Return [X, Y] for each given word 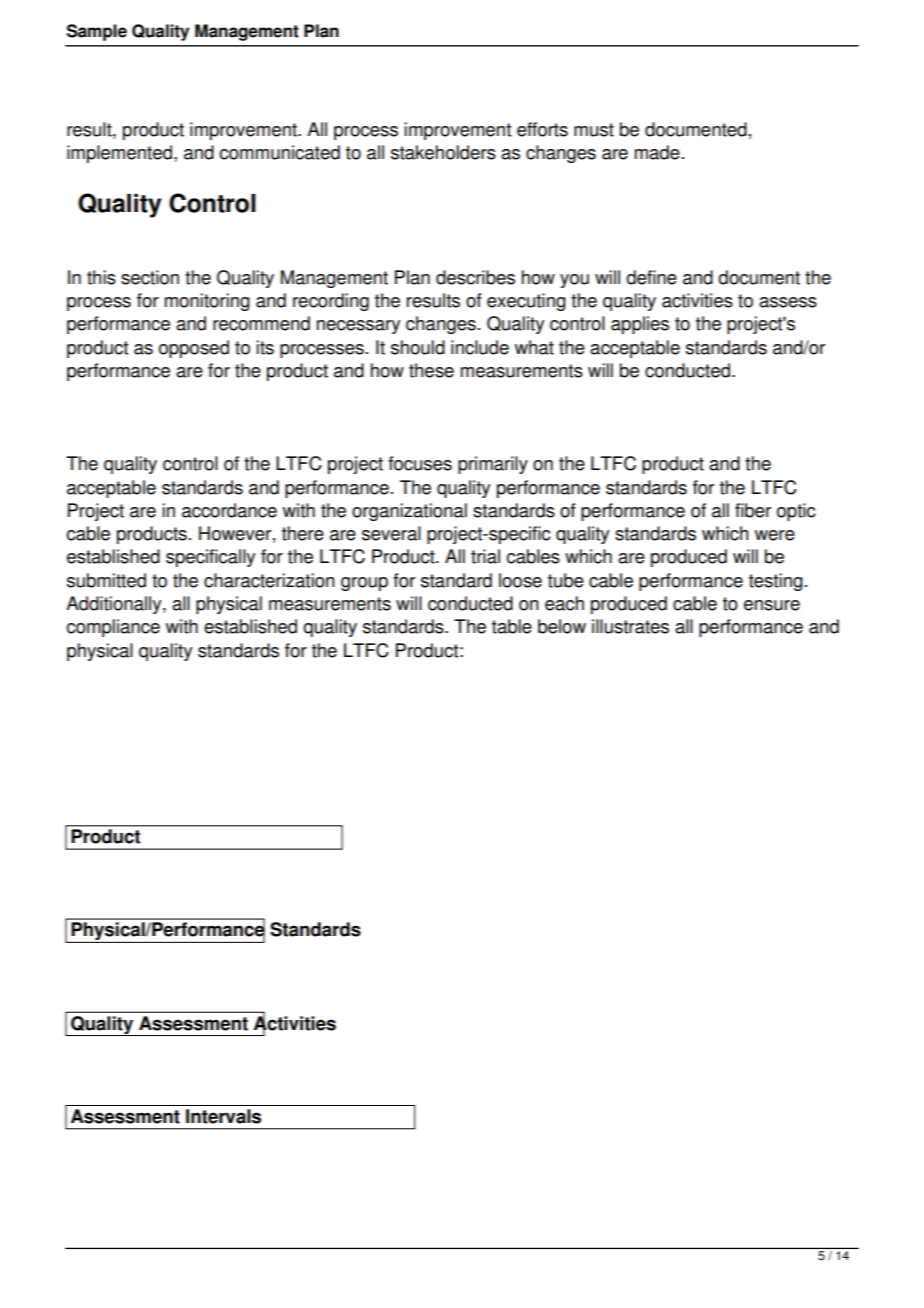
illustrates [630, 626]
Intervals [223, 1116]
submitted [106, 580]
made [657, 152]
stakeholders [443, 152]
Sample [97, 32]
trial [485, 556]
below [562, 626]
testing [776, 582]
